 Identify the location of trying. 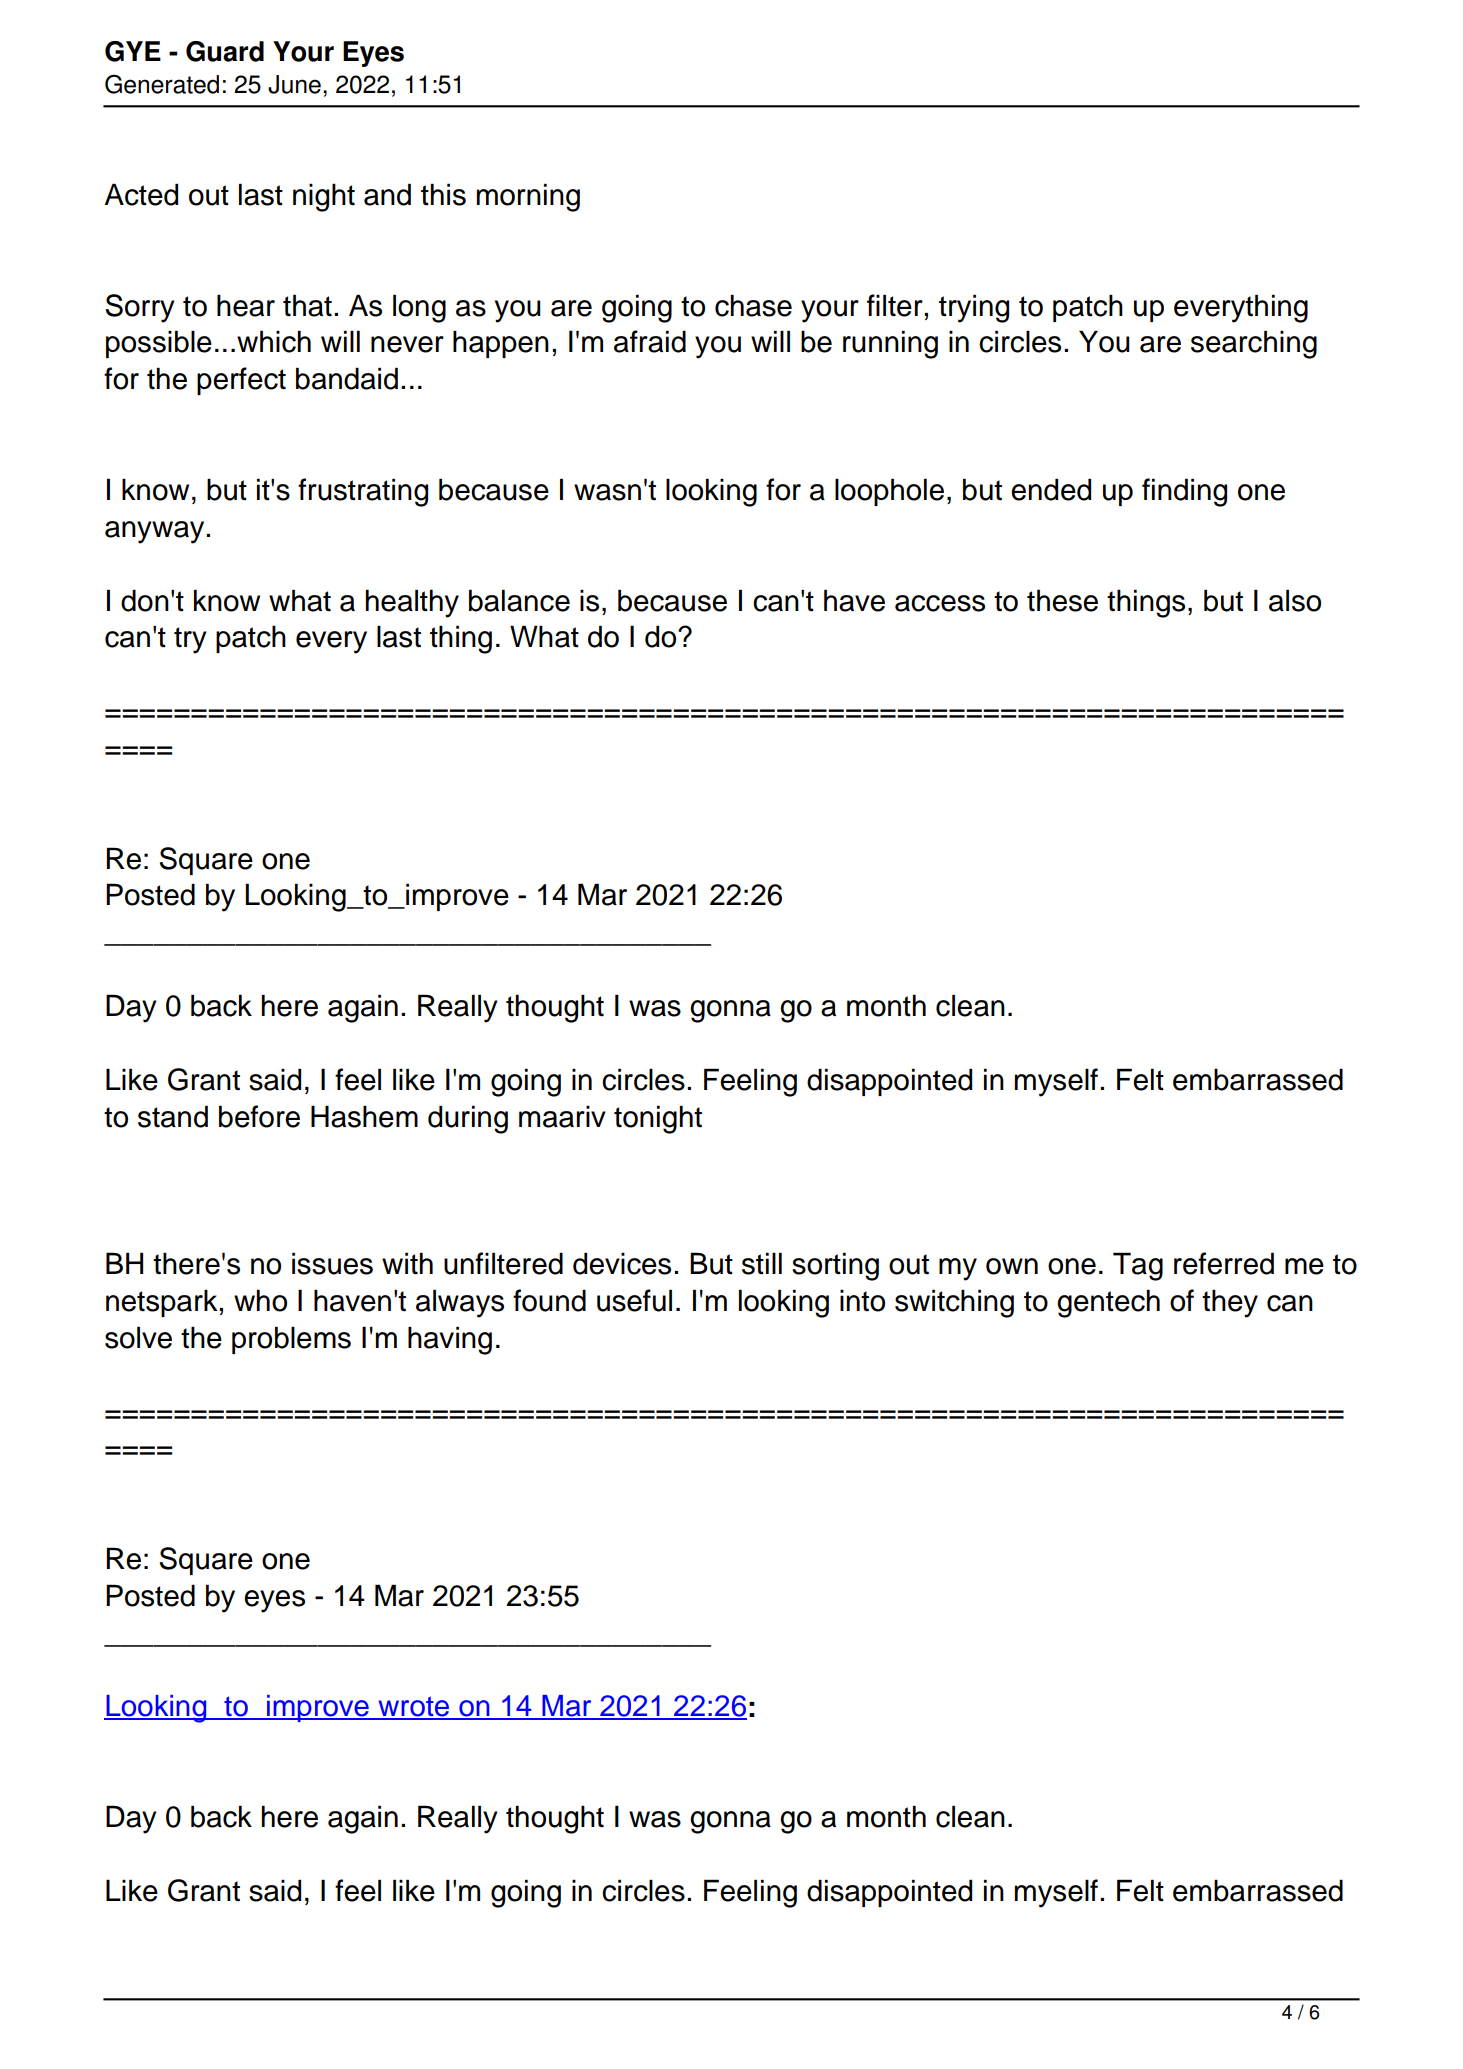
(974, 308).
